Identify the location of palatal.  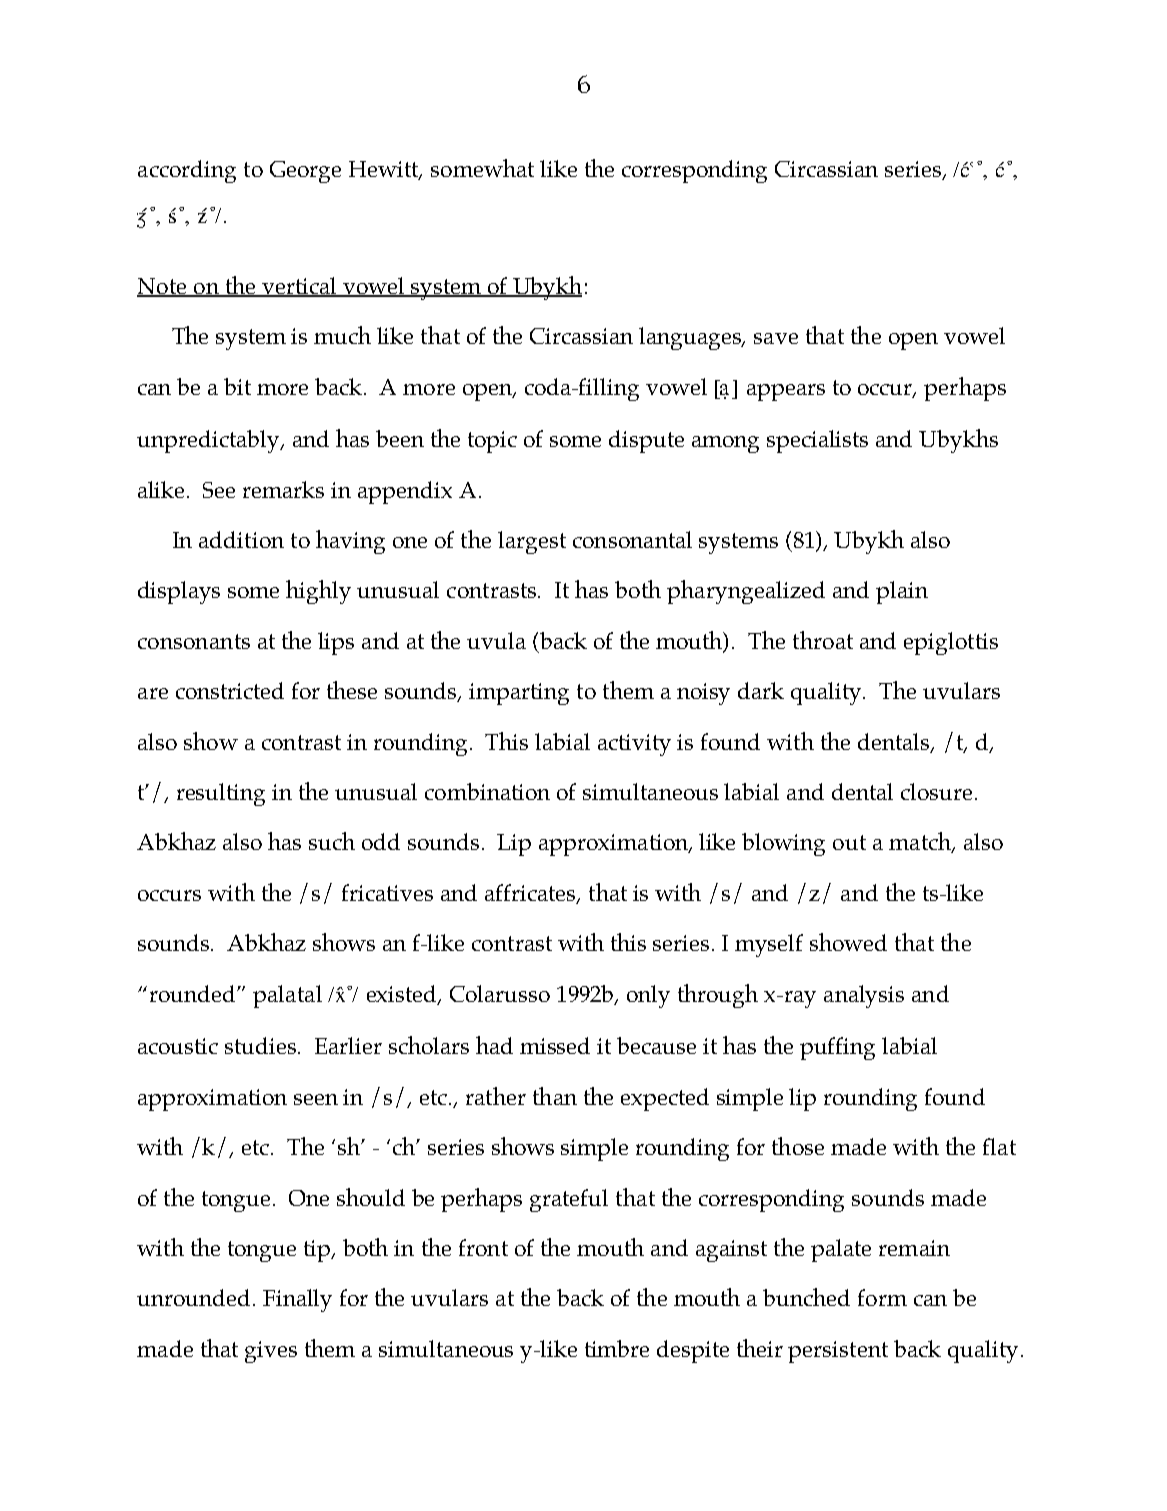
(287, 996).
